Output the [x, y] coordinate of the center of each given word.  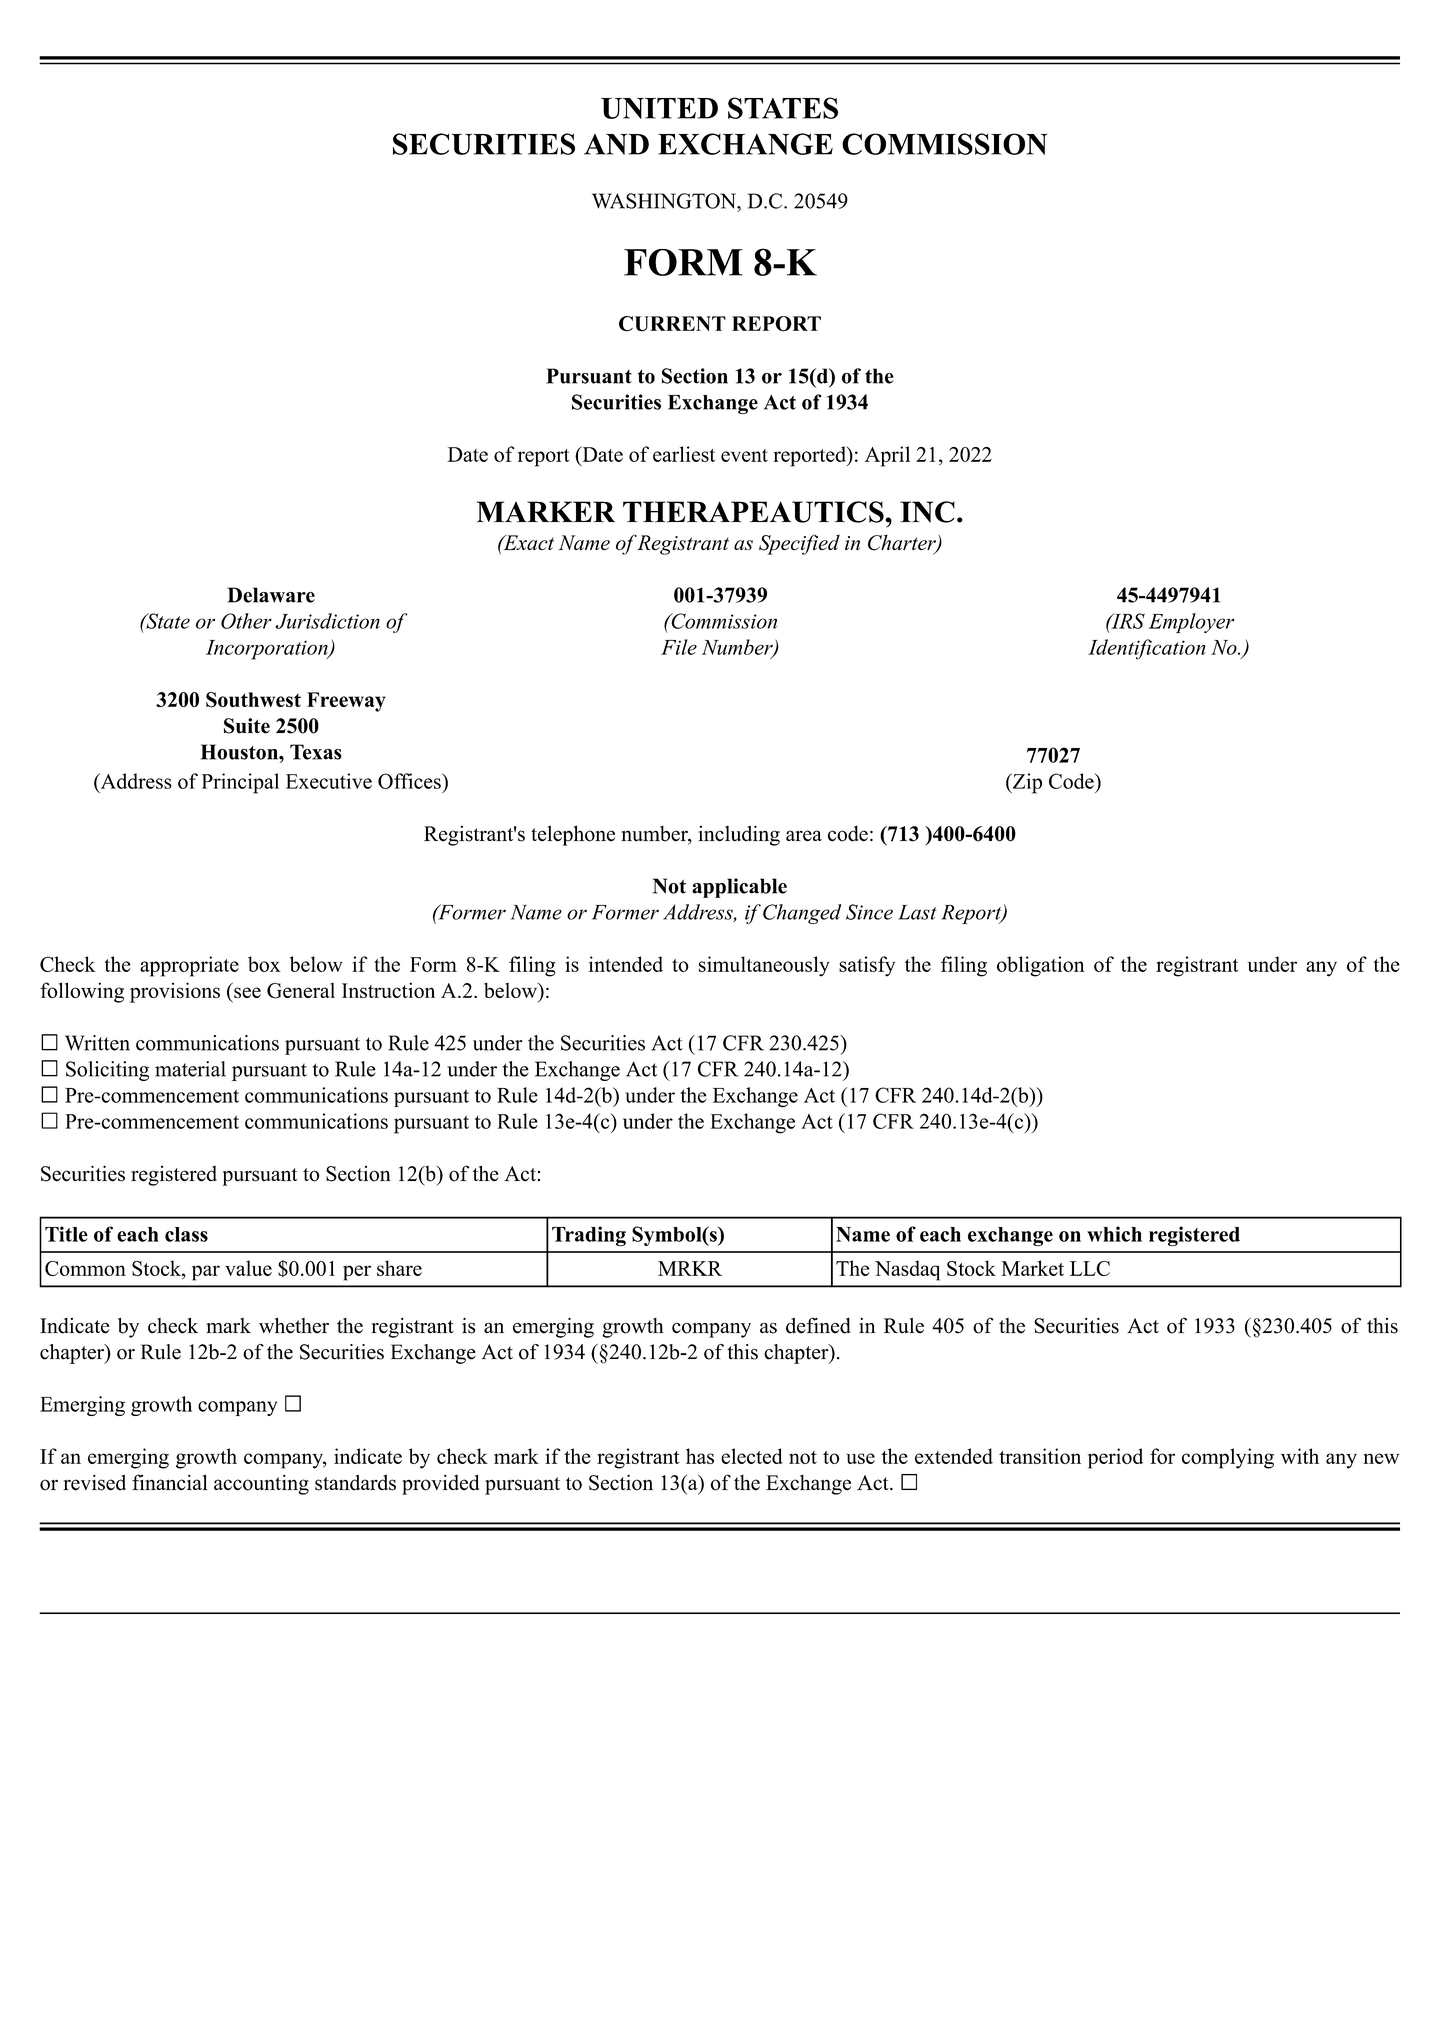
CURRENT [672, 324]
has [700, 1456]
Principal [240, 783]
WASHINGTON [665, 201]
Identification [1147, 649]
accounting [261, 1484]
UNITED [659, 108]
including [739, 835]
